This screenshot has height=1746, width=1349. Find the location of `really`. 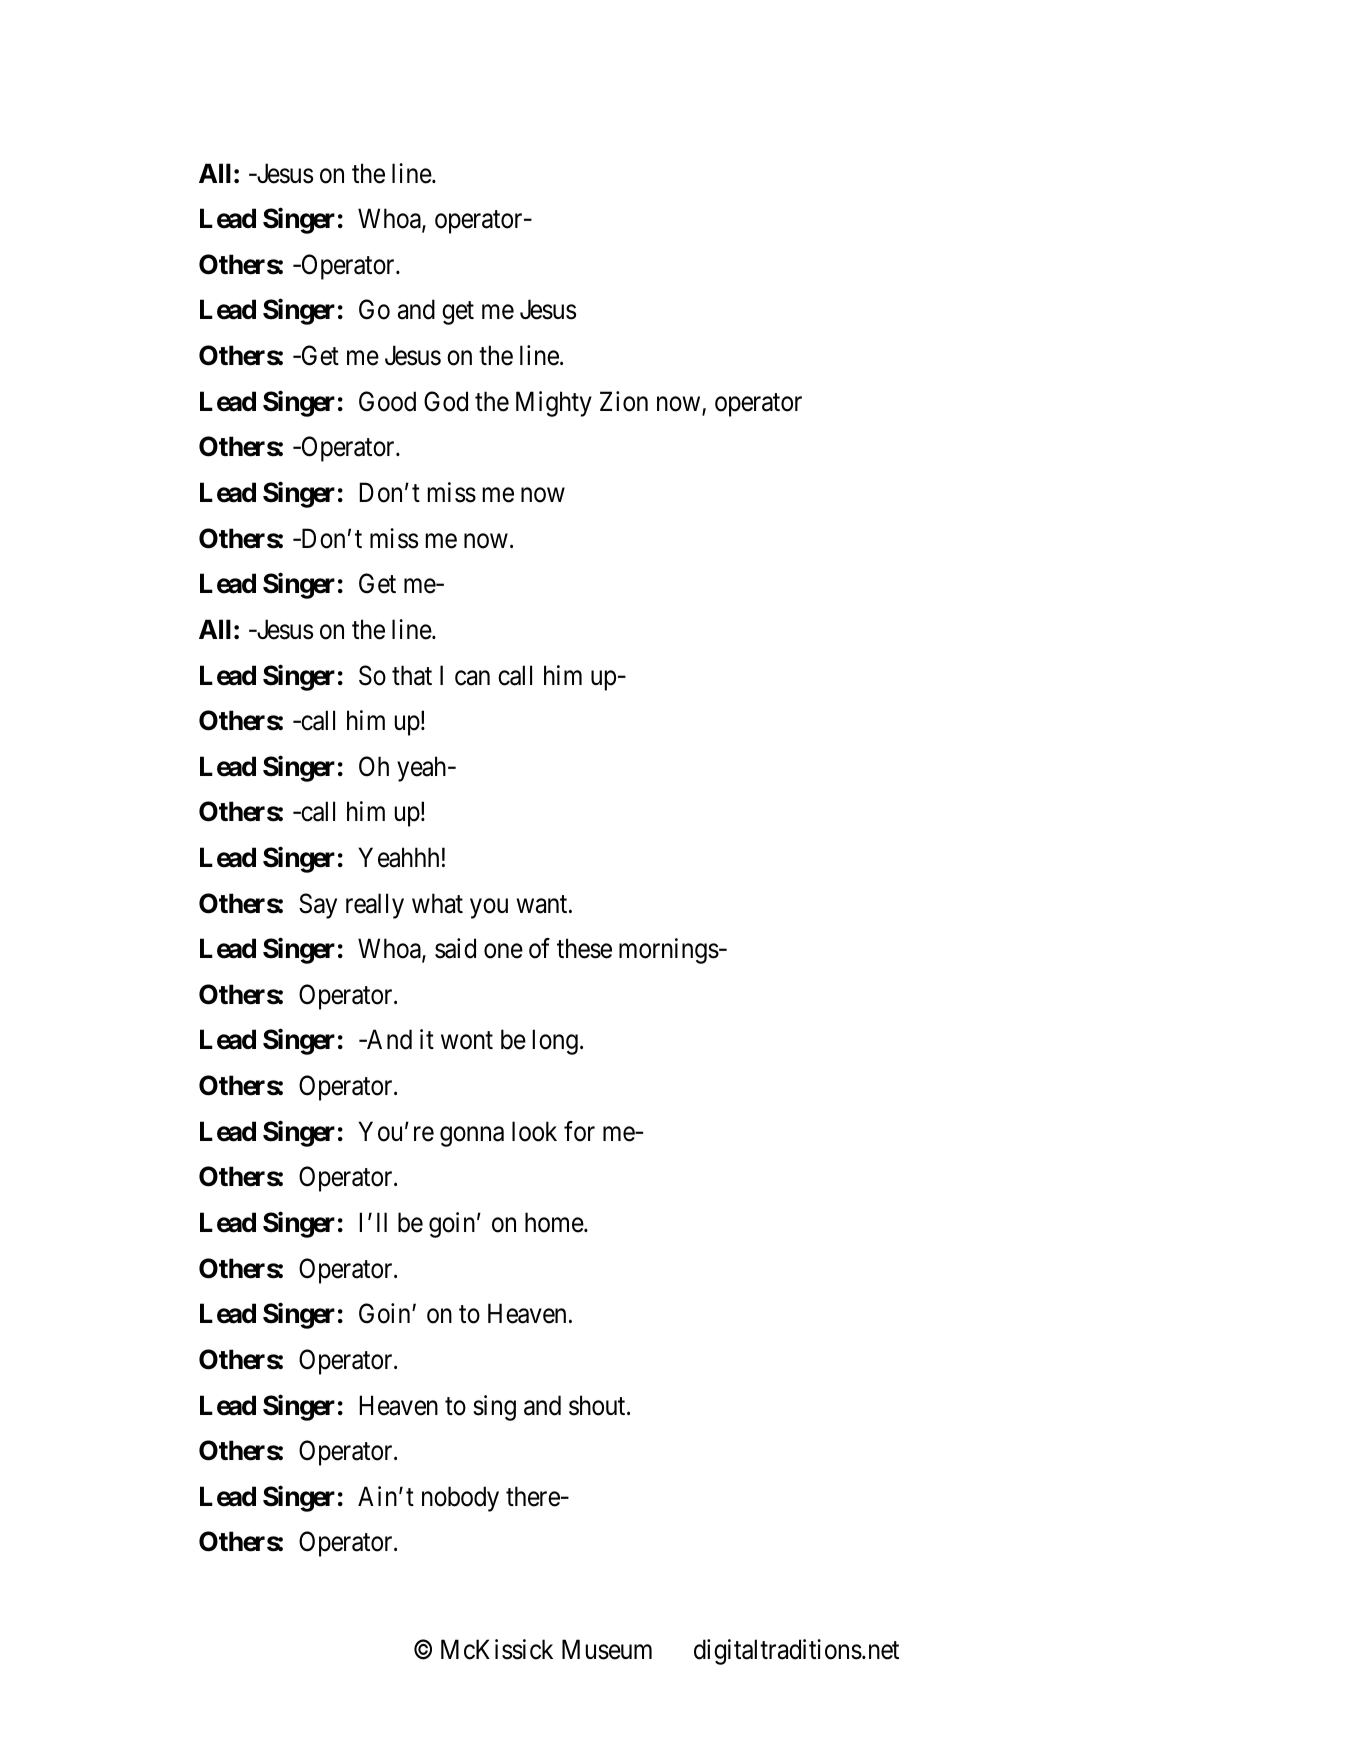

really is located at coordinates (375, 906).
